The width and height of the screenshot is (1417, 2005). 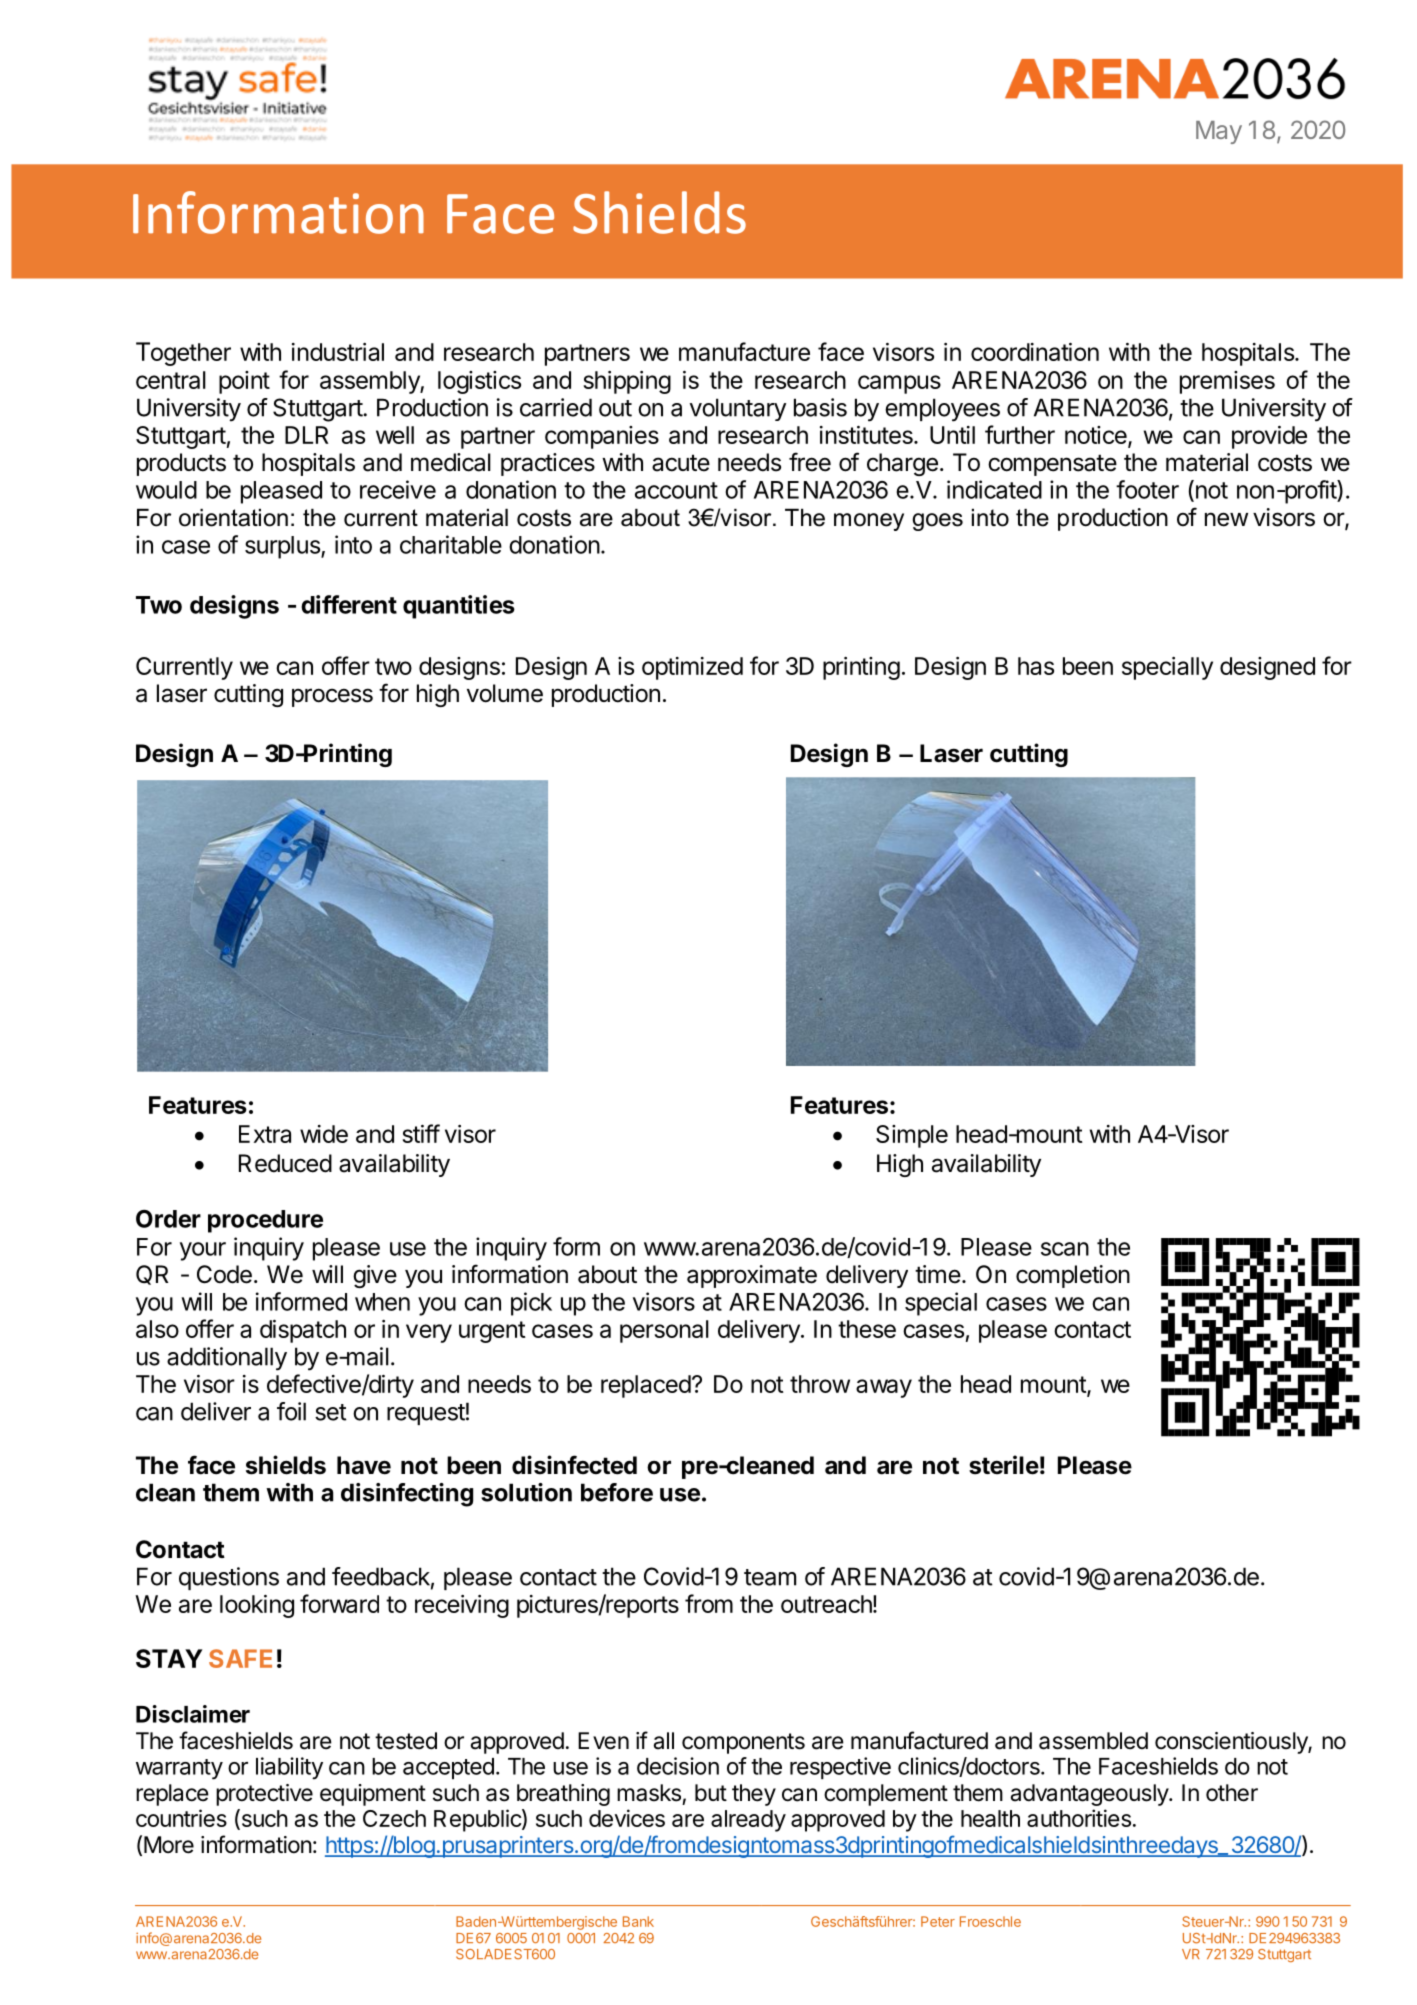 I want to click on shipping, so click(x=627, y=382).
